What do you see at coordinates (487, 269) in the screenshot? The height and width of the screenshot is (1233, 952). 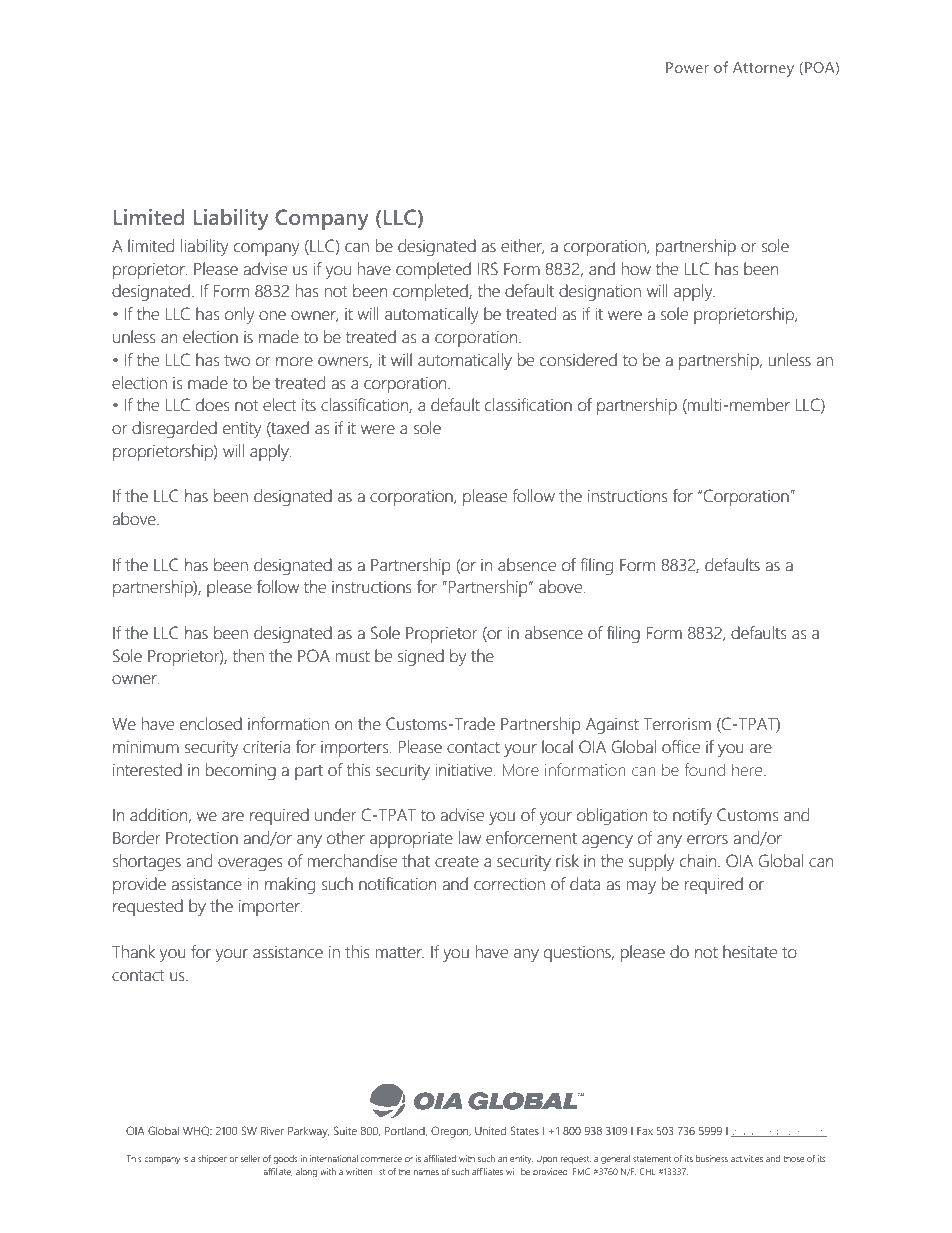 I see `IRS` at bounding box center [487, 269].
